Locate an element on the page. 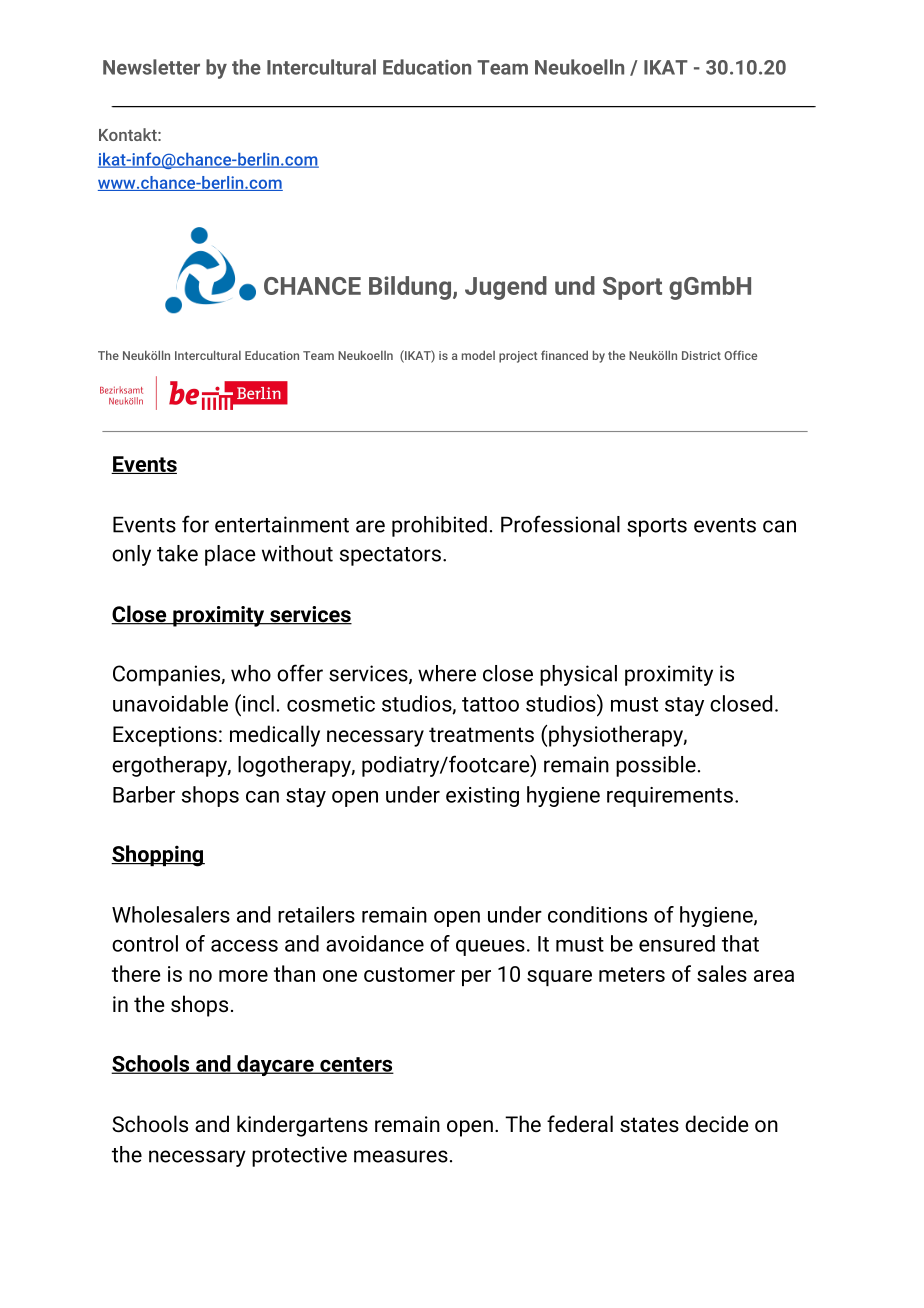 Image resolution: width=924 pixels, height=1308 pixels. model is located at coordinates (478, 355).
